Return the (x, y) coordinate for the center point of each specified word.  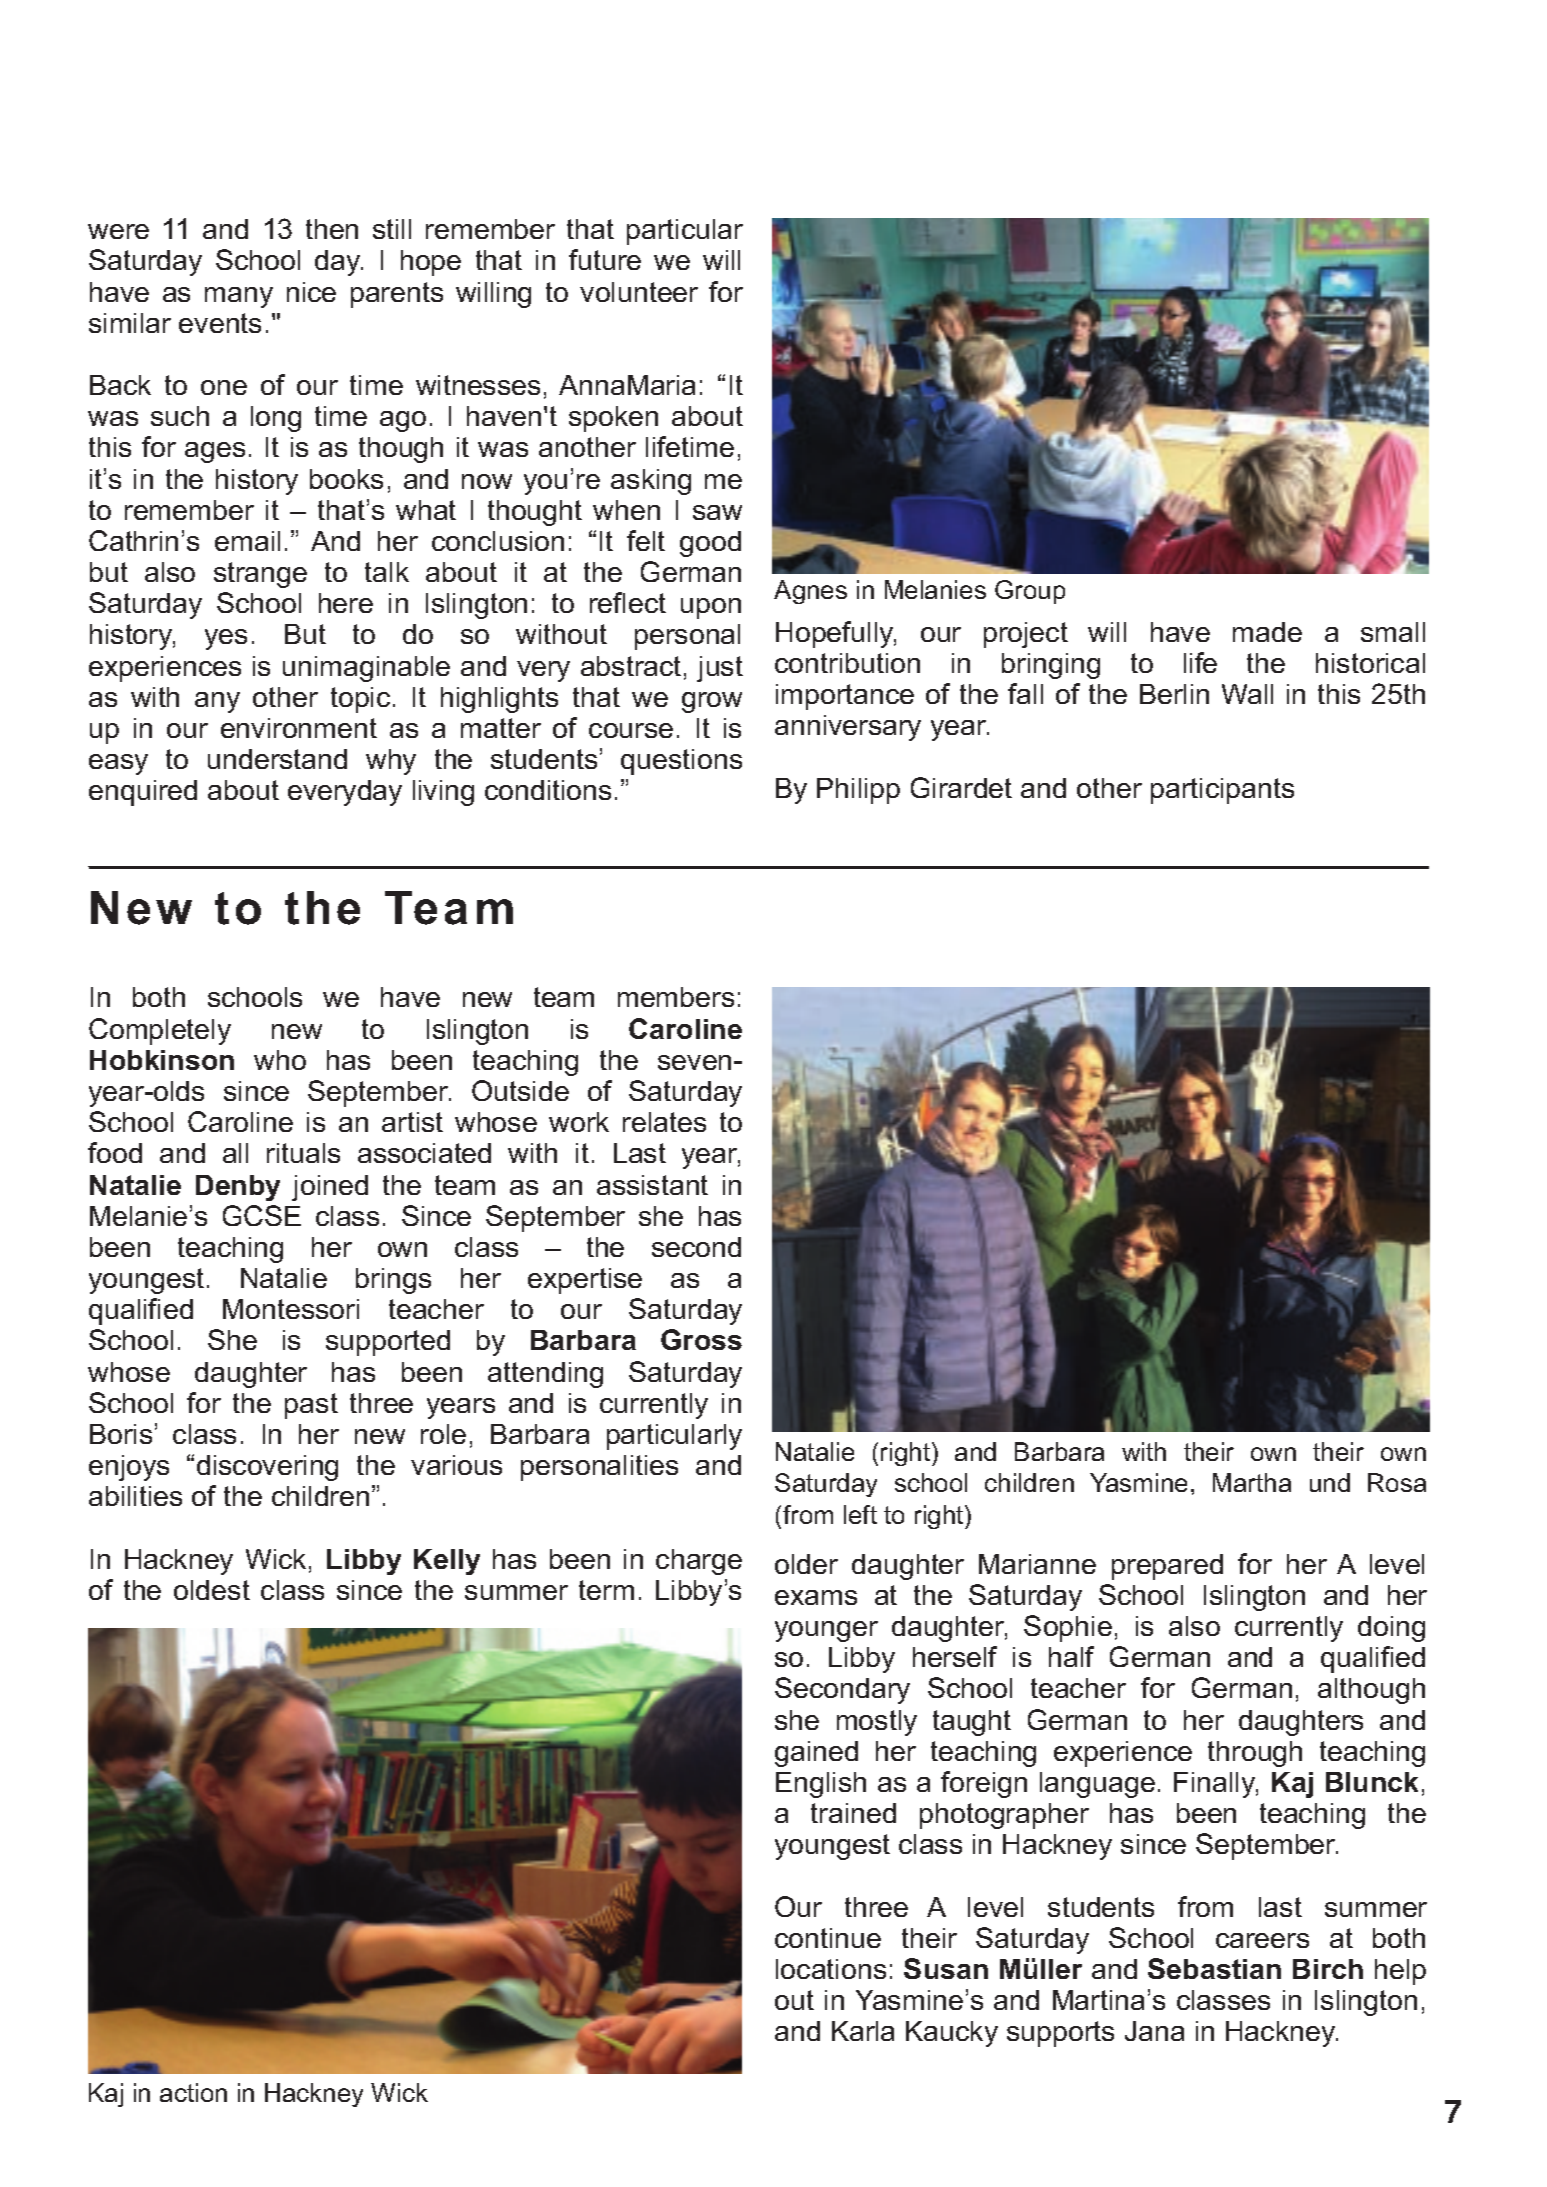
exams (816, 1597)
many (239, 297)
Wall (1247, 694)
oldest (212, 1590)
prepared (1167, 1567)
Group (1030, 592)
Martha (1252, 1482)
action (193, 2092)
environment (299, 728)
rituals (303, 1153)
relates (664, 1122)
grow (712, 702)
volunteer (639, 292)
